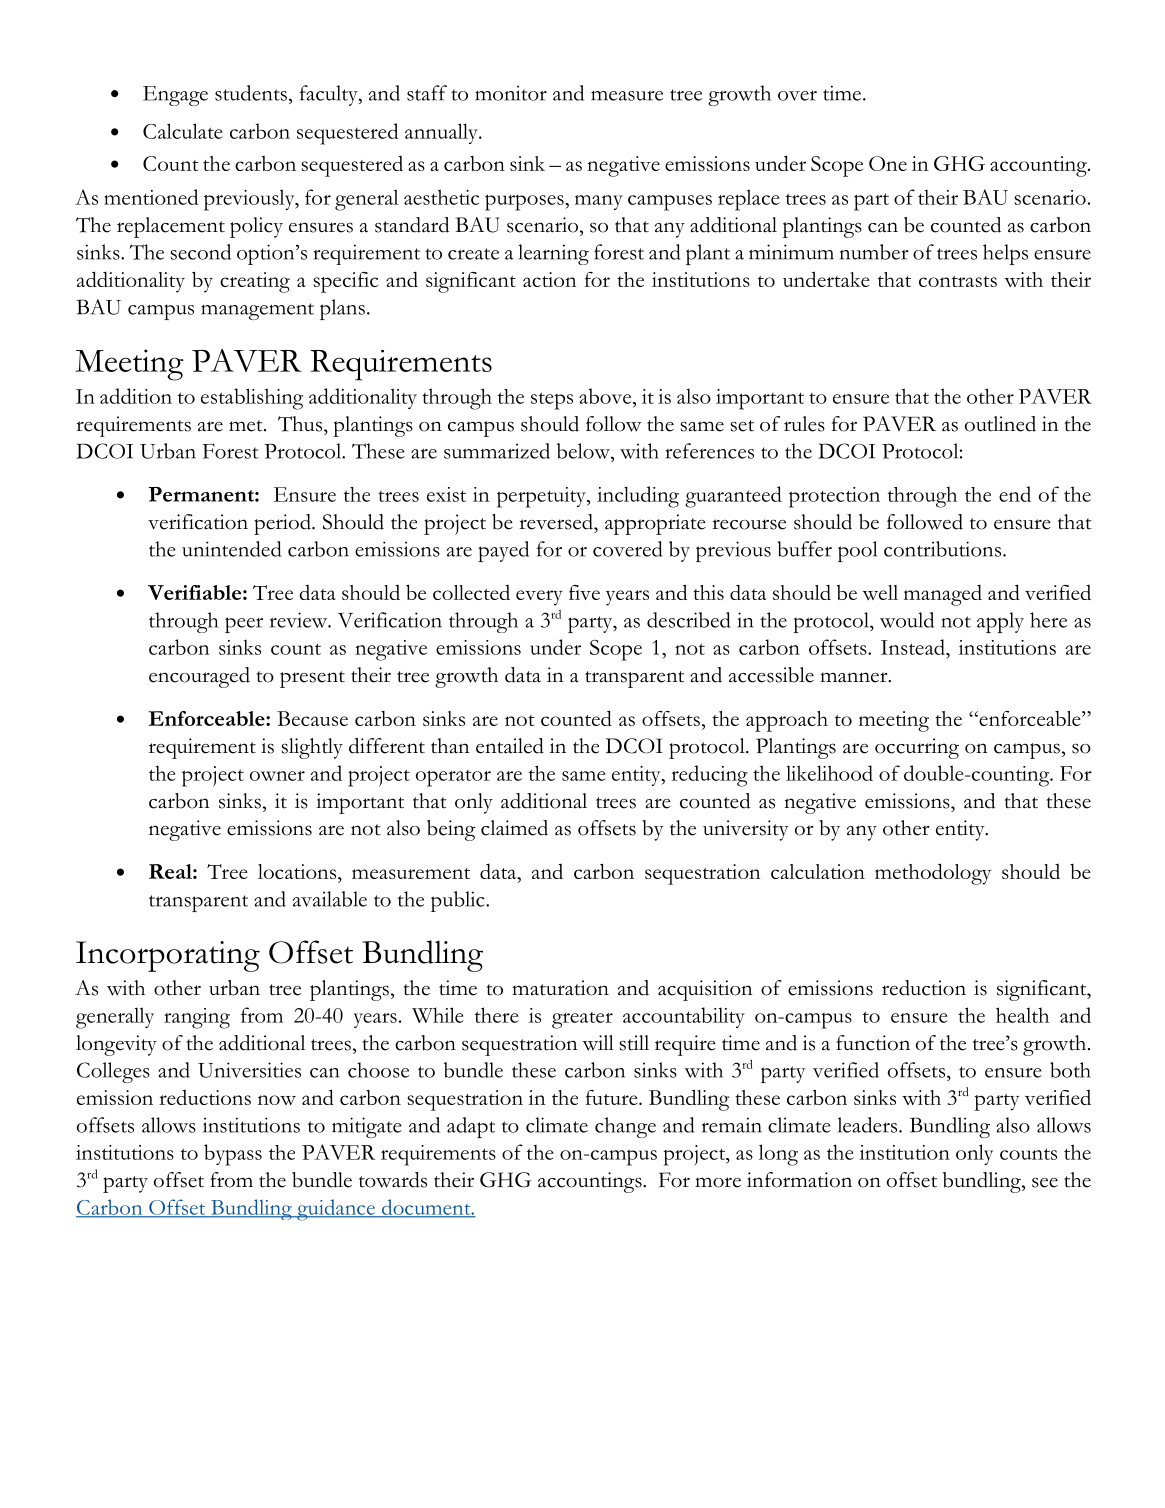 The height and width of the image is (1508, 1165). Describe the element at coordinates (183, 131) in the image. I see `Calculate` at that location.
